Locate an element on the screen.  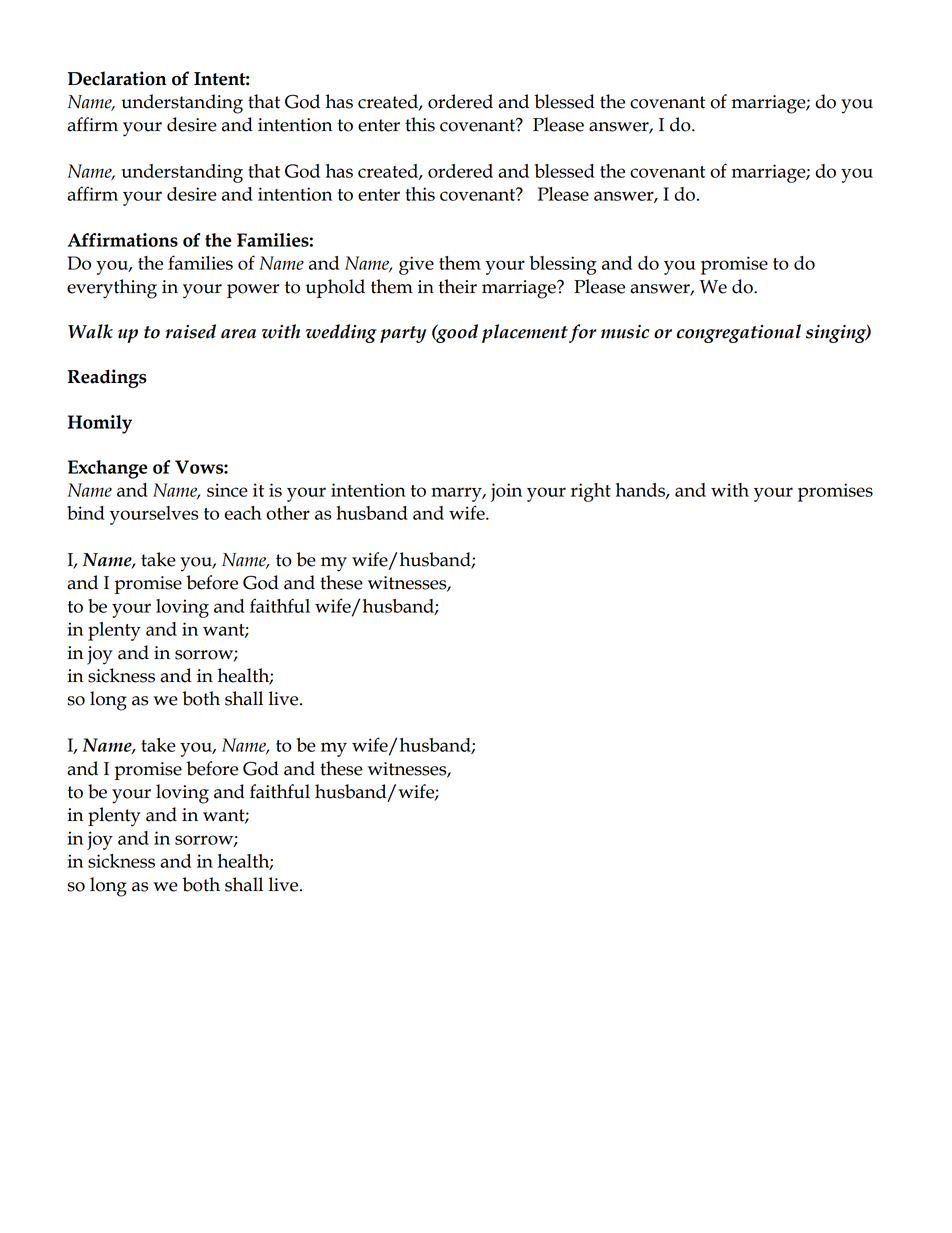
give is located at coordinates (416, 265).
